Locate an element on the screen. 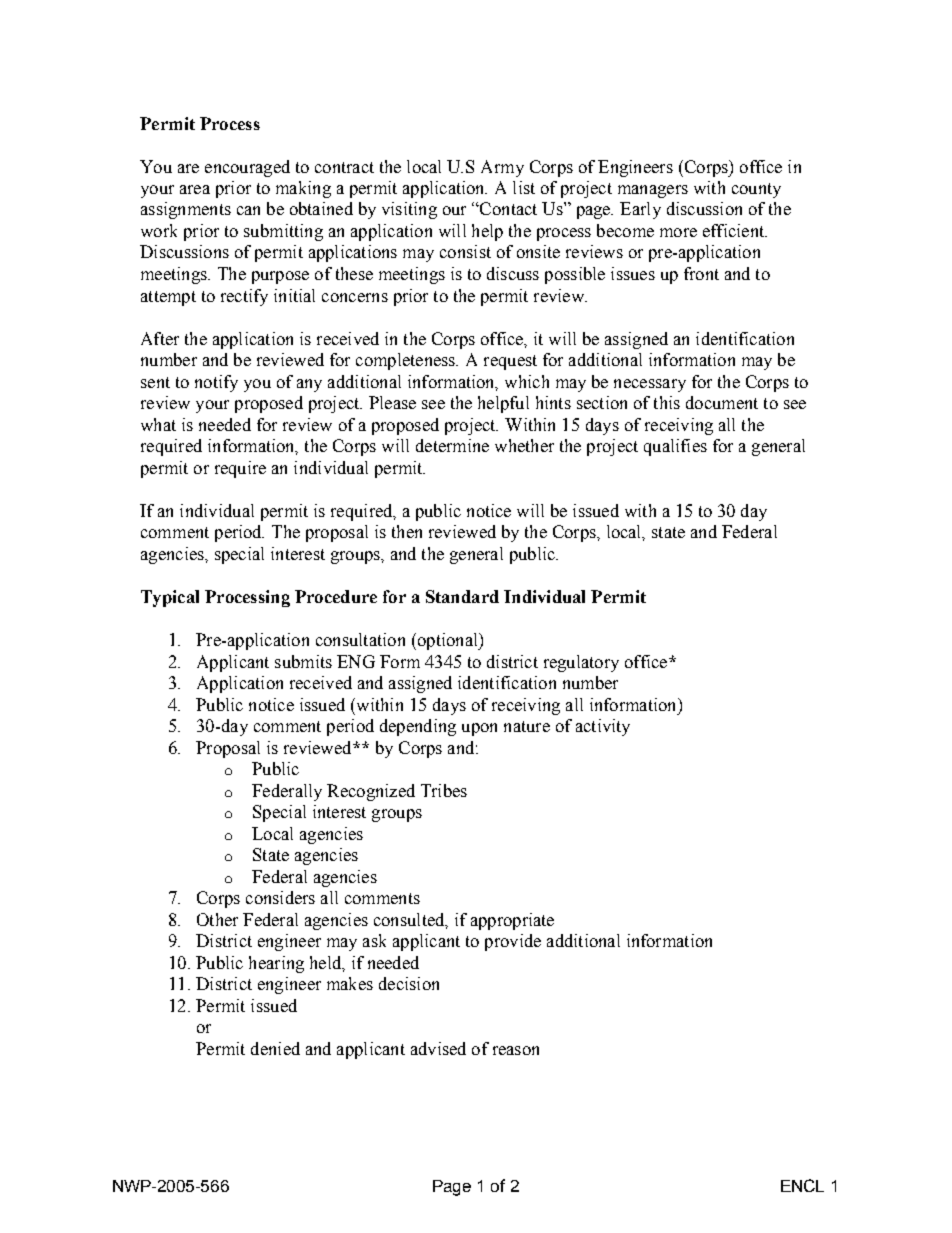 The height and width of the screenshot is (1233, 952). Standard is located at coordinates (462, 596).
